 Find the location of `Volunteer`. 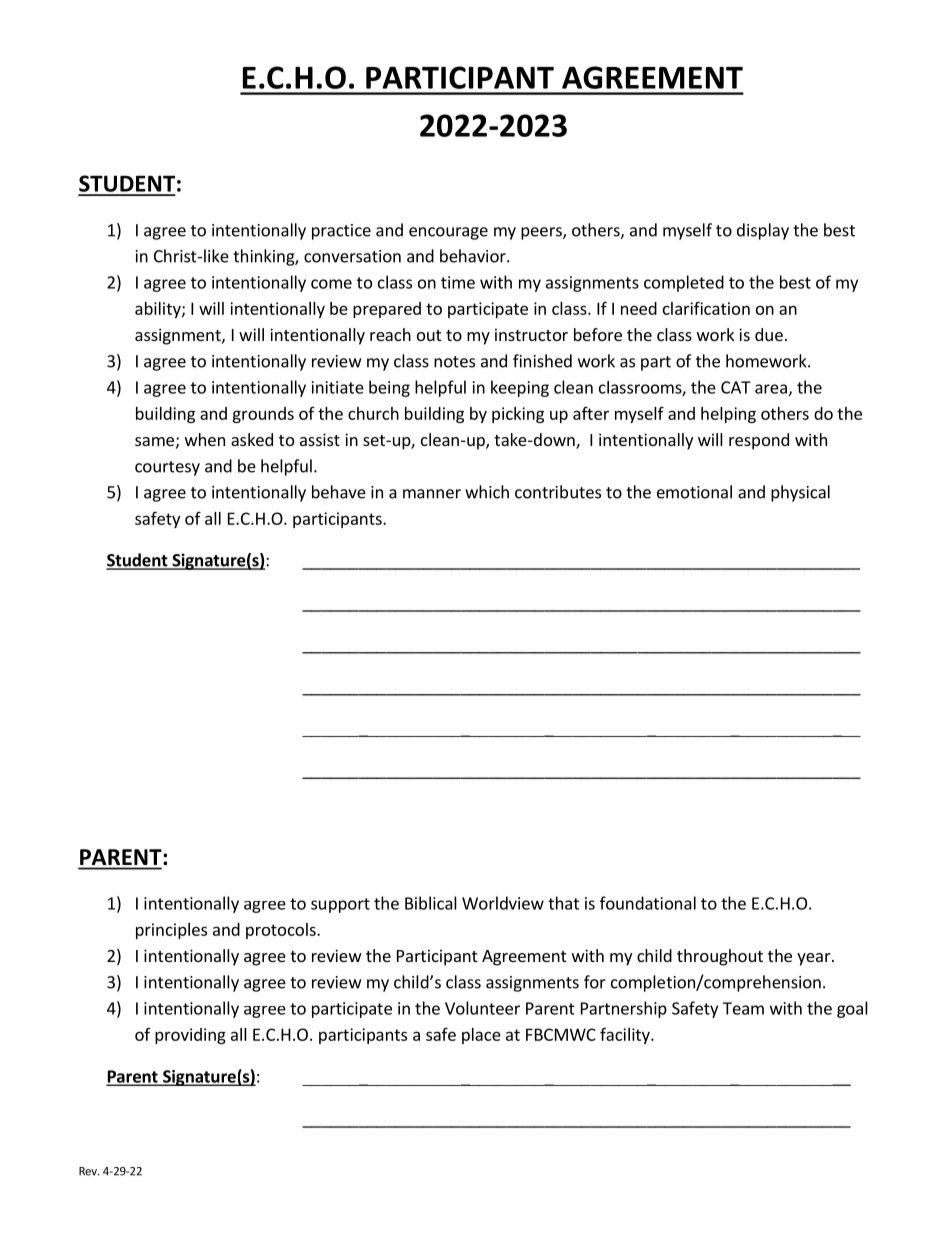

Volunteer is located at coordinates (482, 1008).
